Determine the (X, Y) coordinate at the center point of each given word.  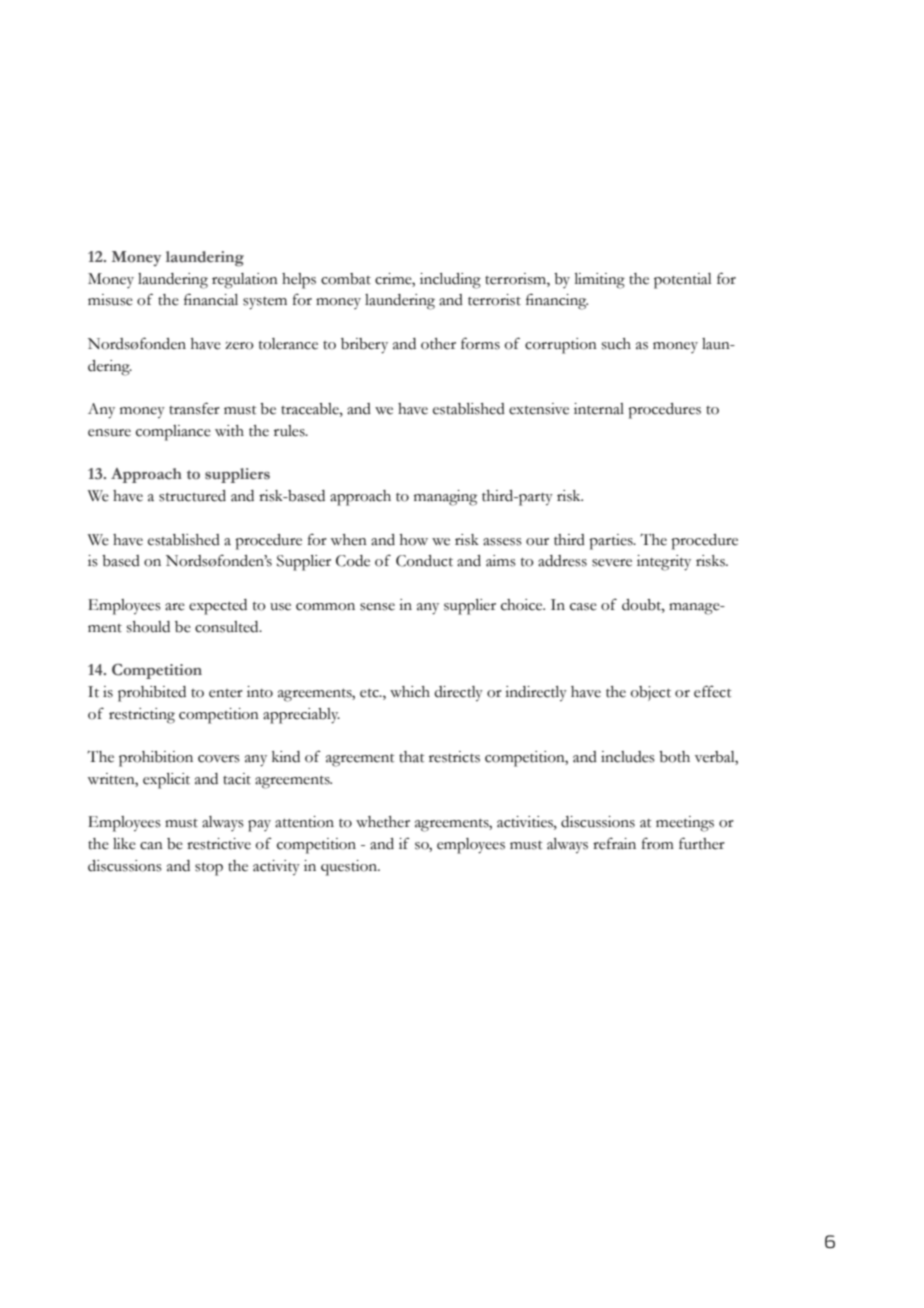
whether (383, 822)
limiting (600, 281)
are (175, 607)
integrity (664, 563)
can (151, 846)
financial (211, 299)
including (450, 281)
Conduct (424, 561)
